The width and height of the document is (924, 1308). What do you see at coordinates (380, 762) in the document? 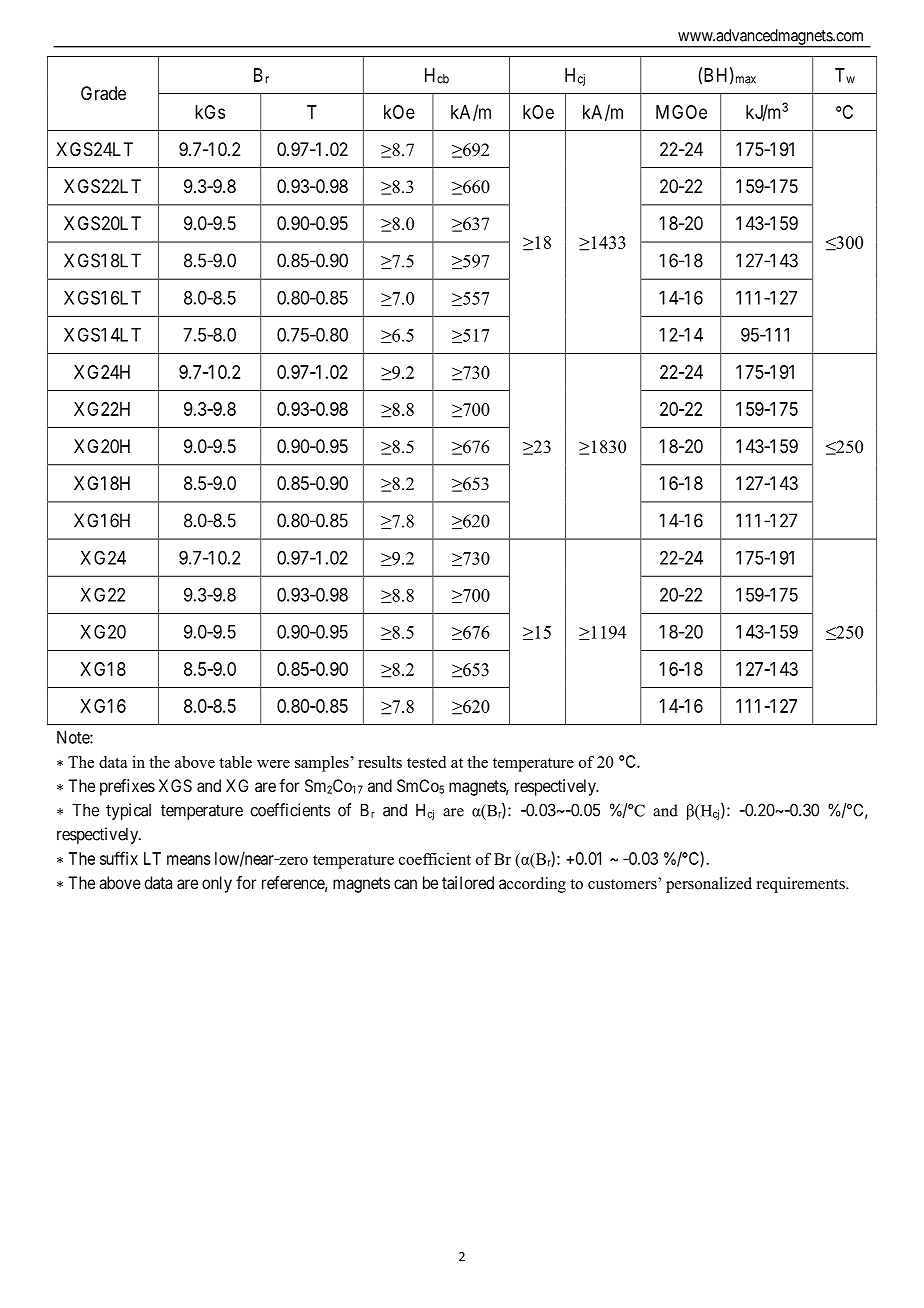
I see `results` at bounding box center [380, 762].
